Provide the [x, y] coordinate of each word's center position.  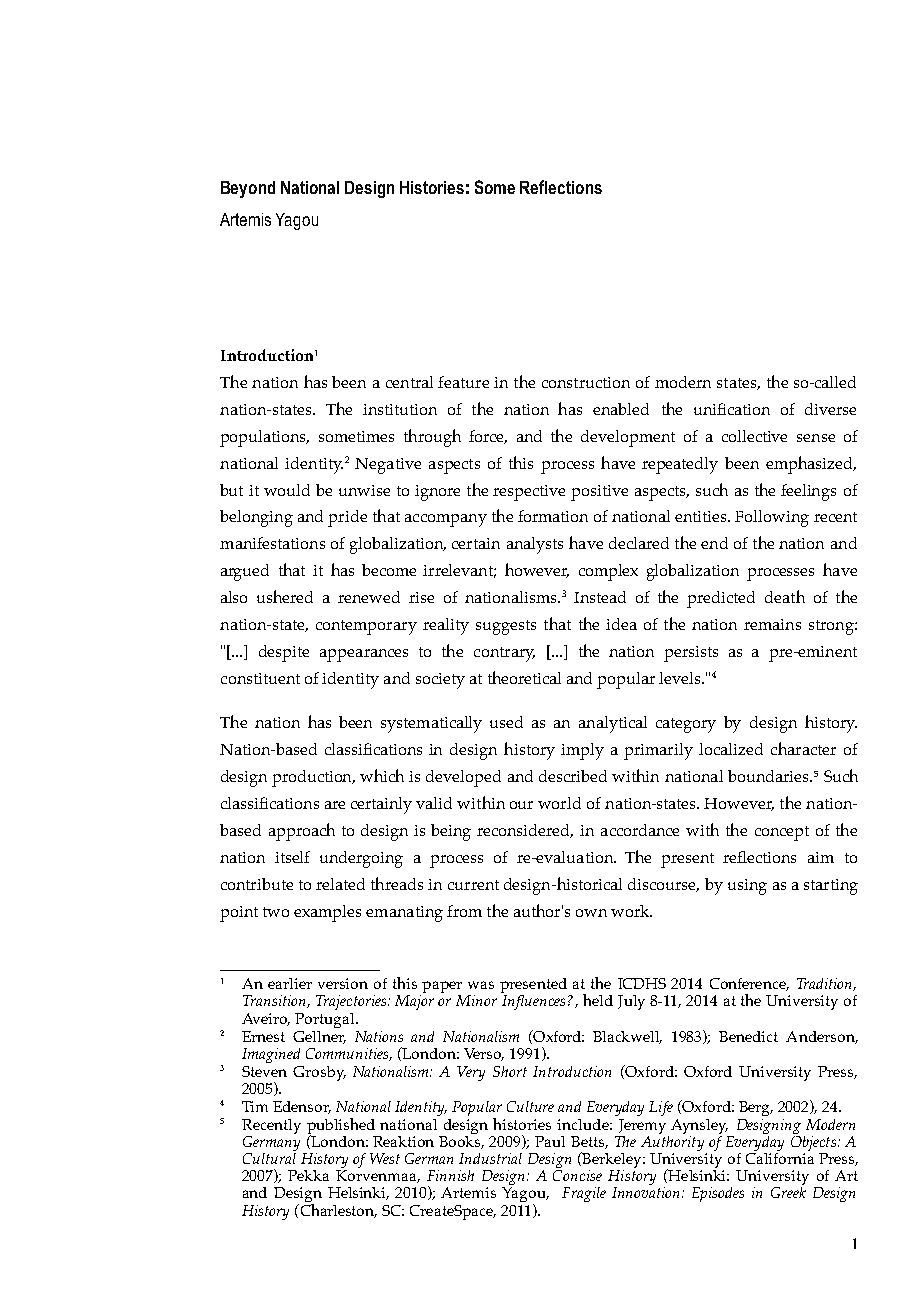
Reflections [561, 187]
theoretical [524, 677]
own [591, 913]
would [287, 490]
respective [529, 493]
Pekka [308, 1175]
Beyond [248, 189]
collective [754, 436]
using [747, 887]
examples [327, 913]
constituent [260, 678]
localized [731, 749]
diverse [830, 409]
